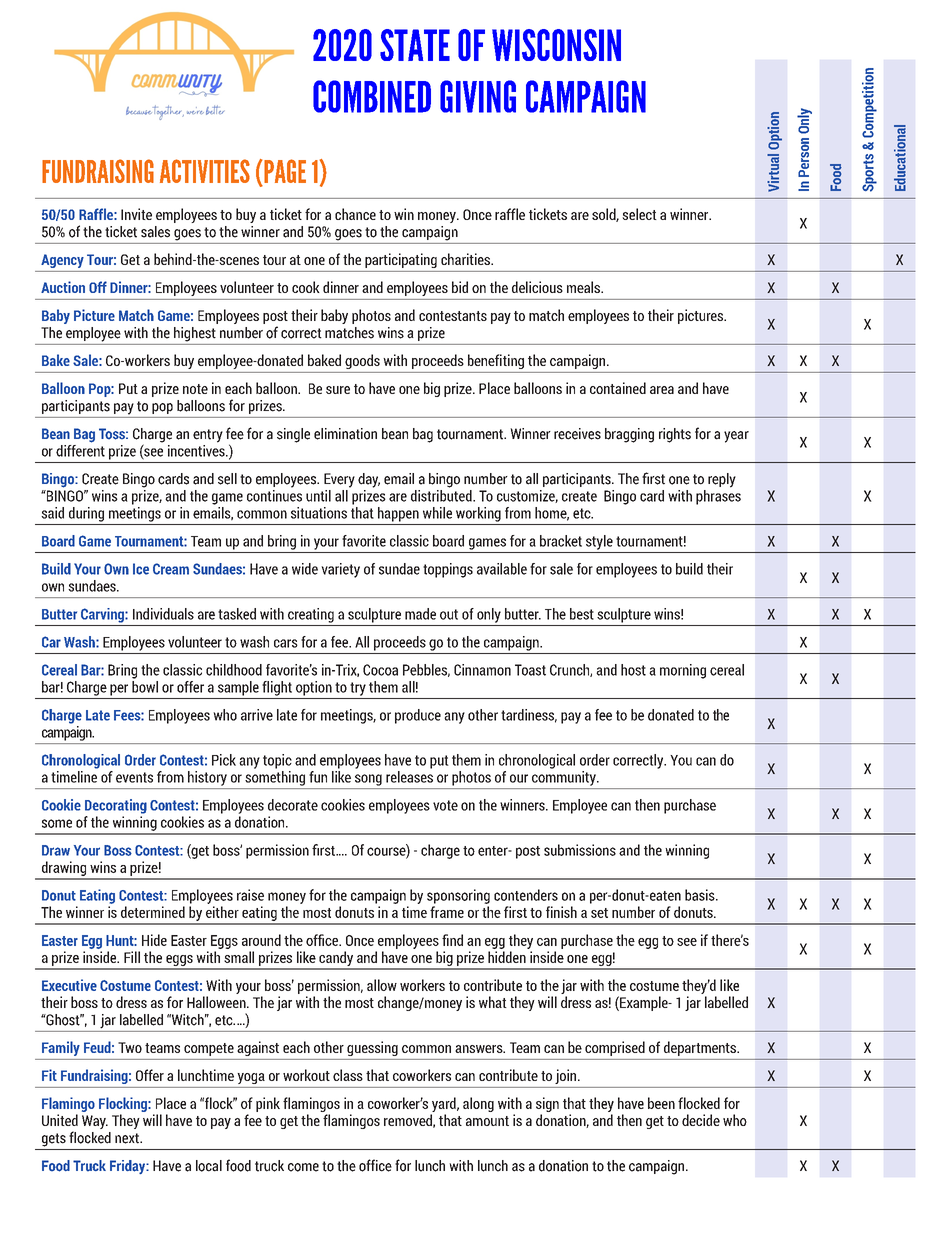 This screenshot has width=952, height=1233. What do you see at coordinates (345, 434) in the screenshot?
I see `elimination` at bounding box center [345, 434].
